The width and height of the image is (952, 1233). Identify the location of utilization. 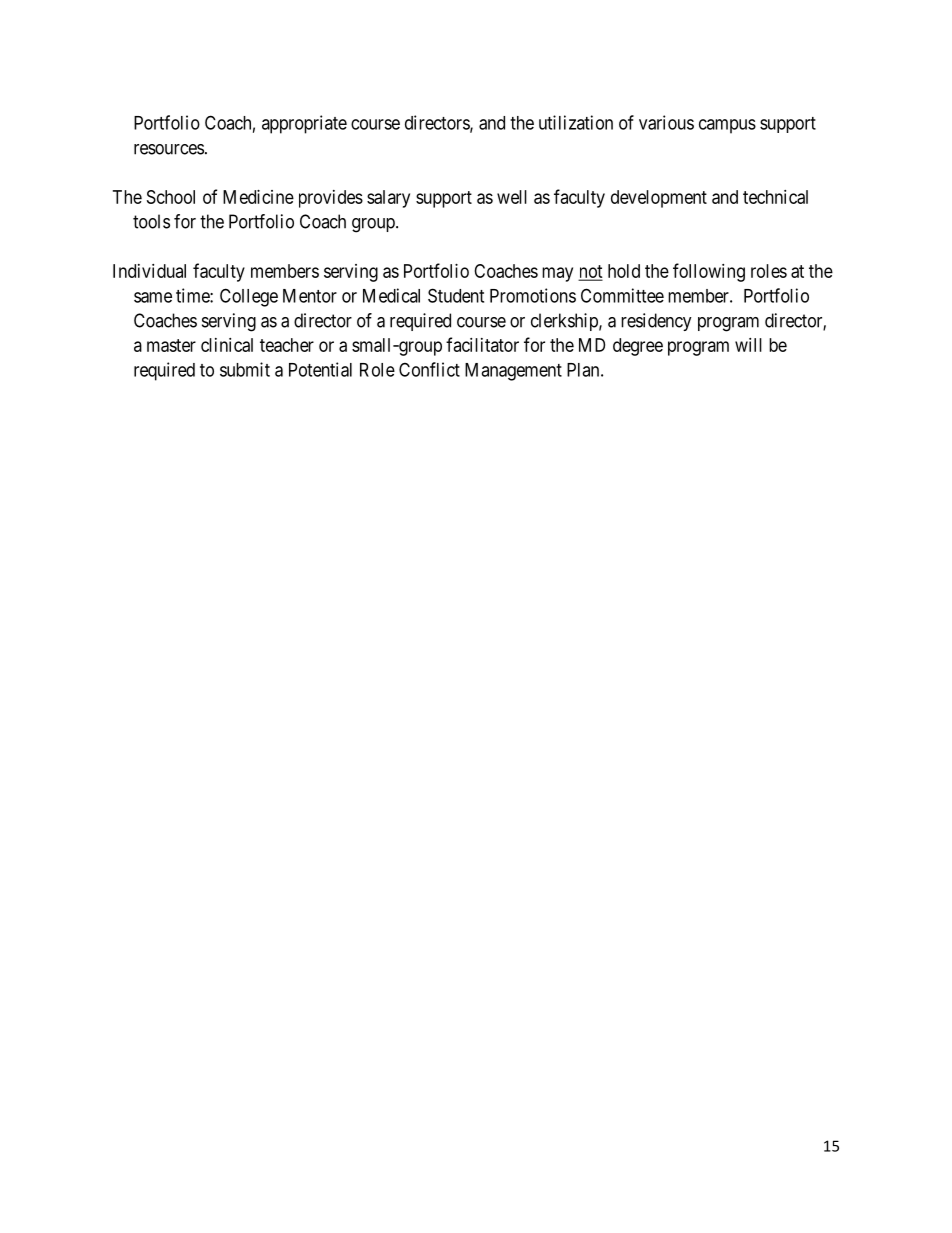
(576, 122).
